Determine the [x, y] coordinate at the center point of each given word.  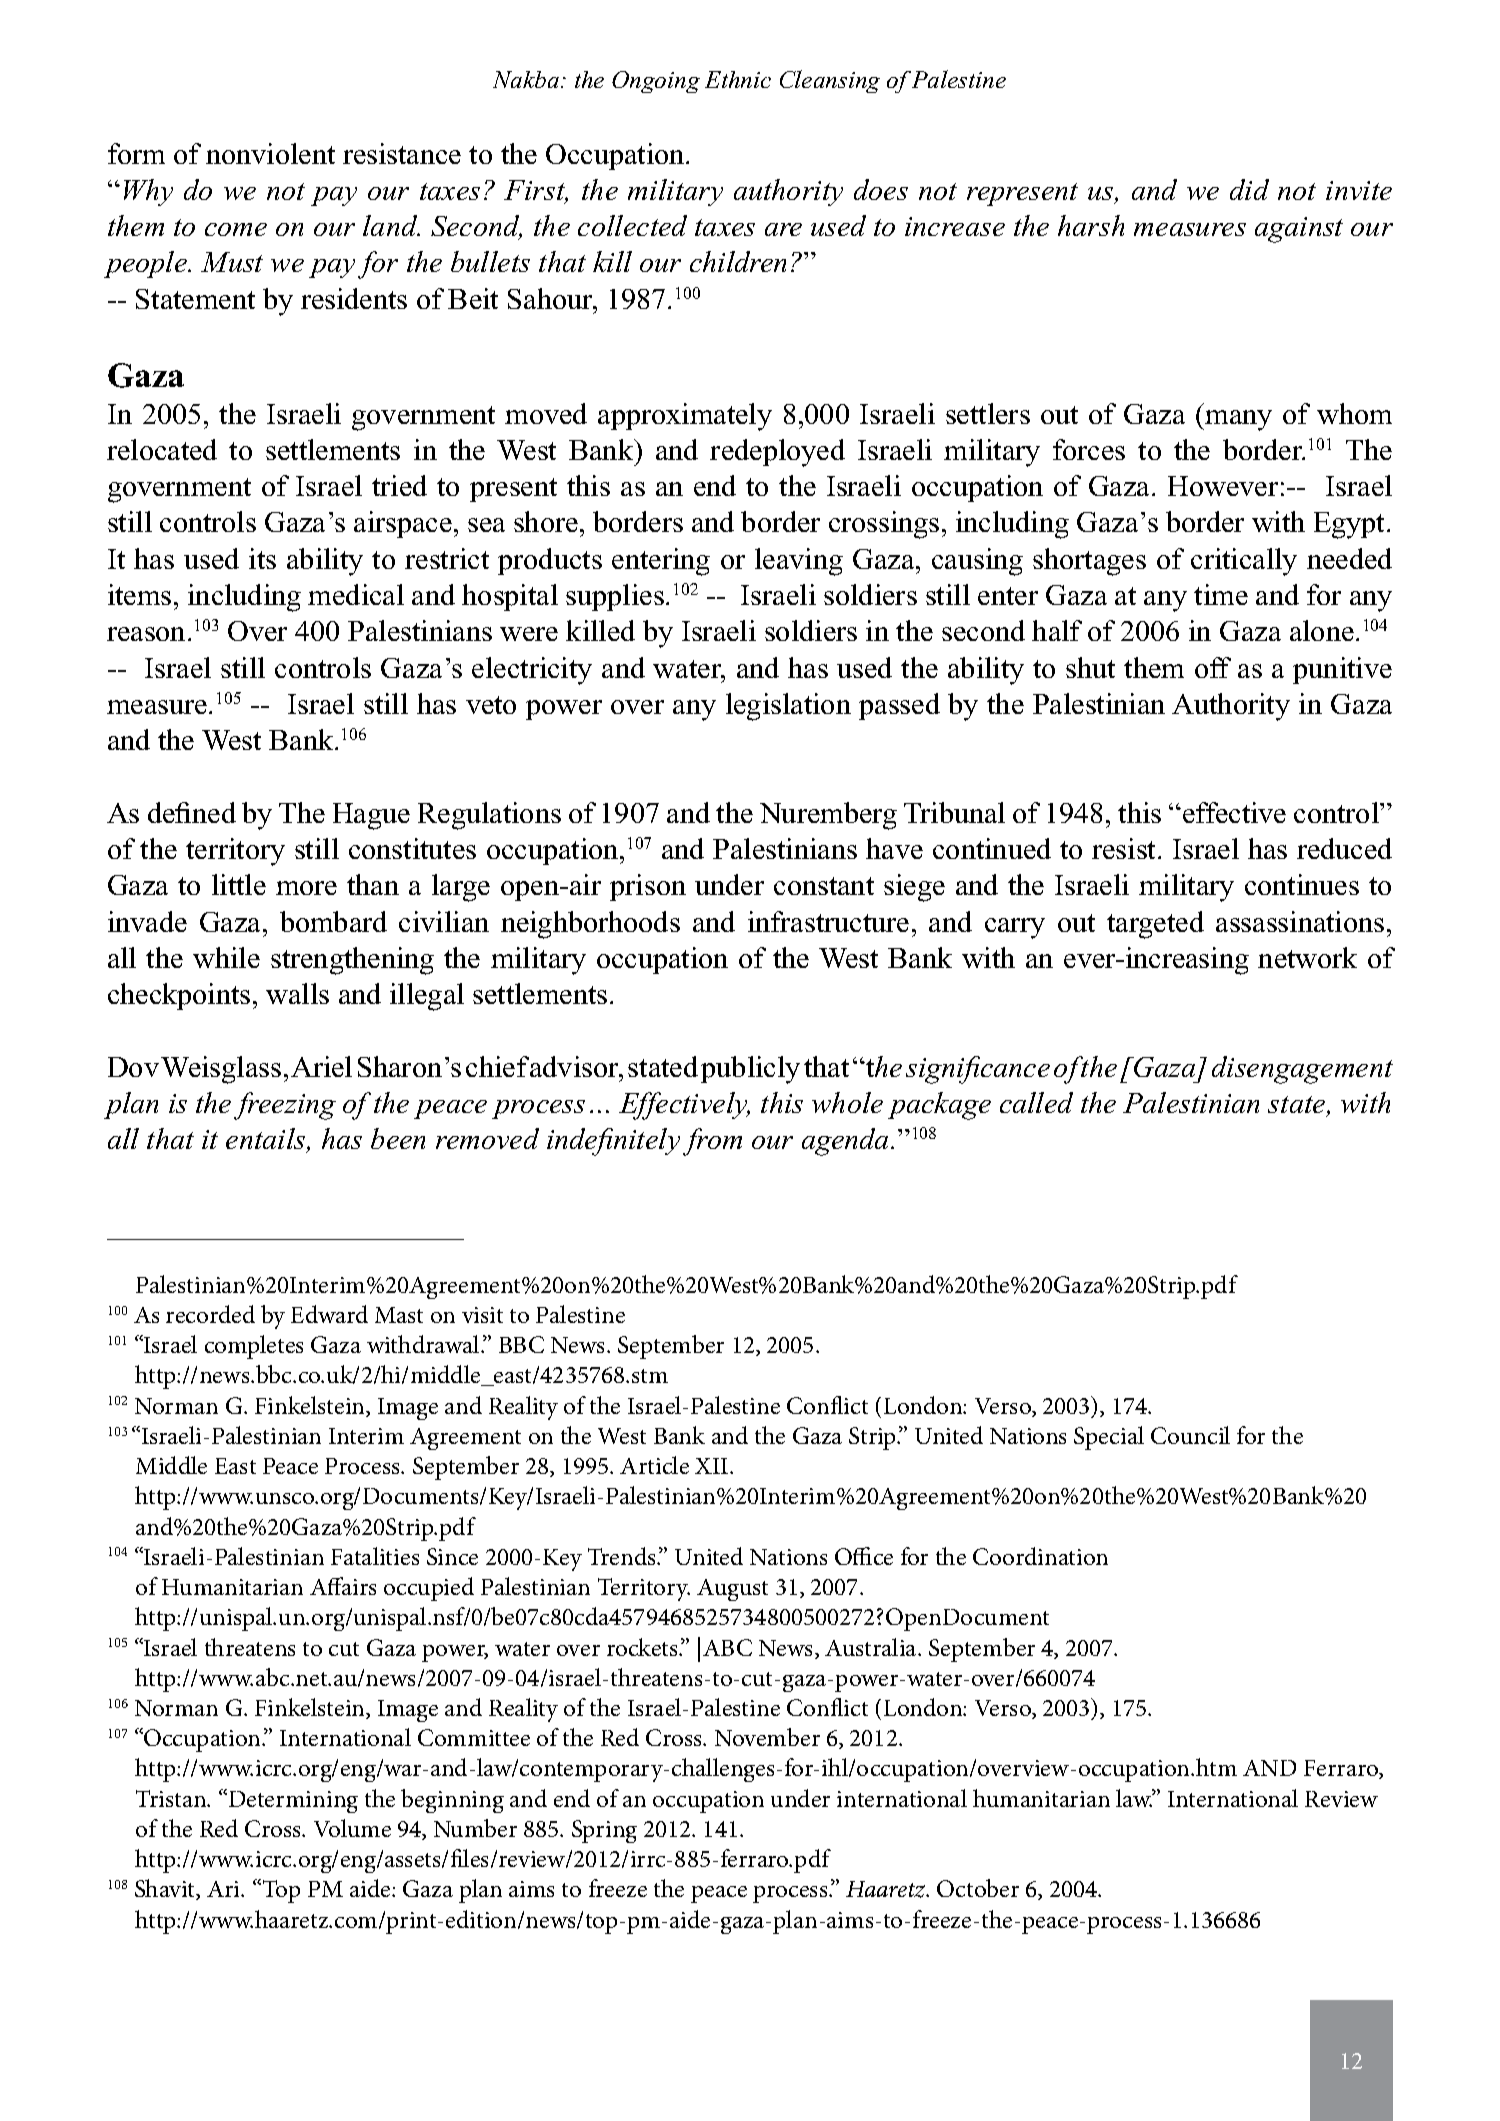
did [1249, 189]
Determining [292, 1801]
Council [1190, 1435]
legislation [788, 707]
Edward [329, 1314]
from [712, 1142]
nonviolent [270, 153]
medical [356, 594]
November [767, 1737]
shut [1090, 667]
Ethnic [738, 79]
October [978, 1888]
